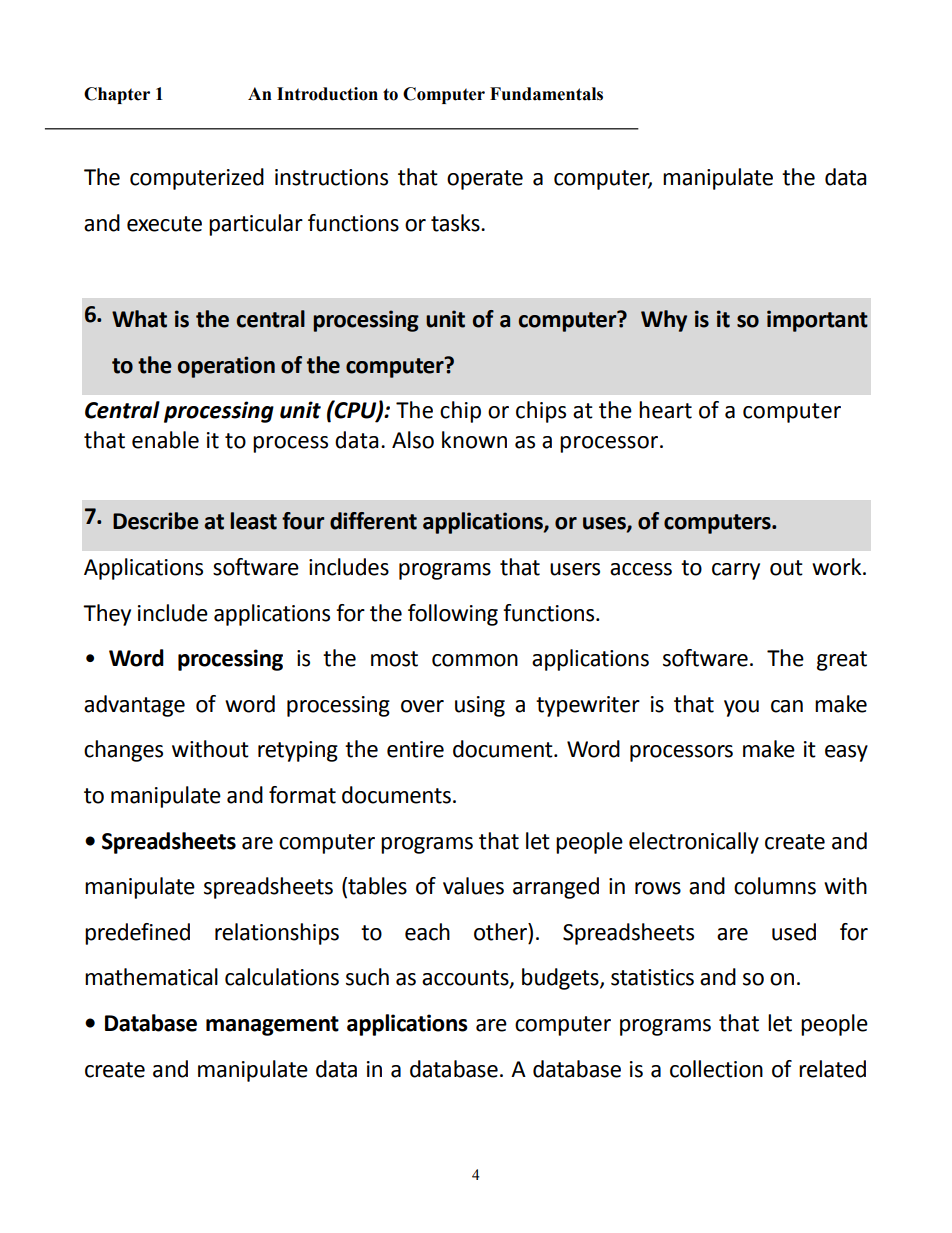 The width and height of the screenshot is (952, 1233). Describe the element at coordinates (156, 521) in the screenshot. I see `Describe` at that location.
